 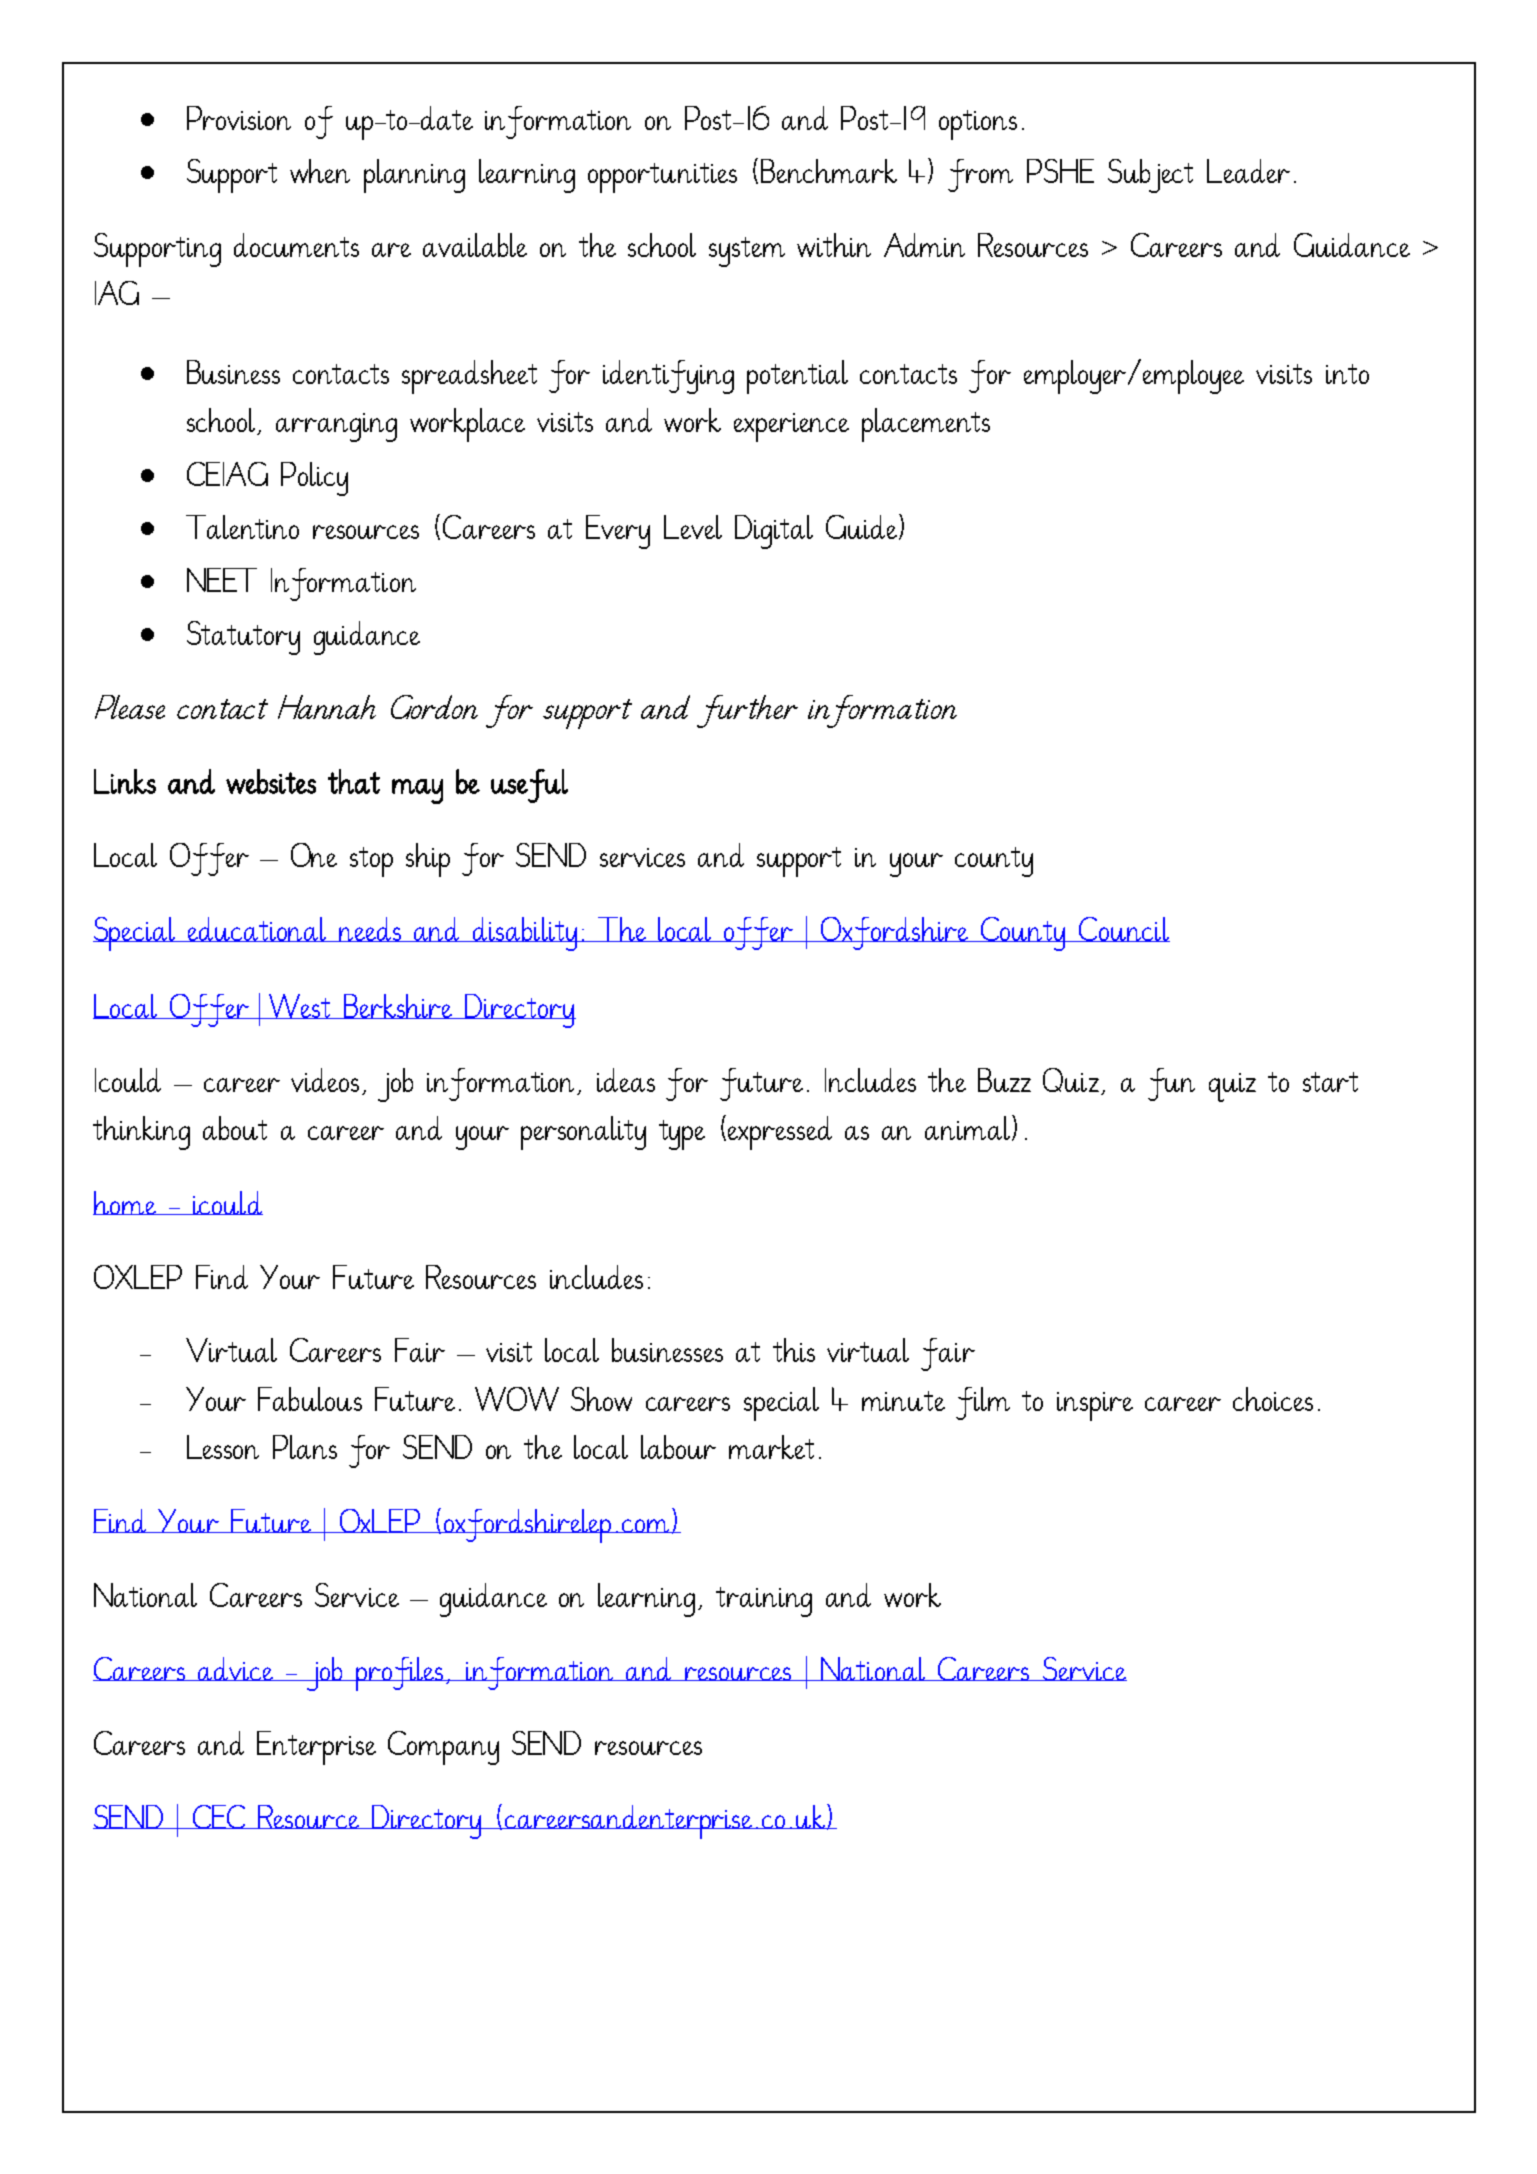 I want to click on home, so click(x=125, y=1203).
